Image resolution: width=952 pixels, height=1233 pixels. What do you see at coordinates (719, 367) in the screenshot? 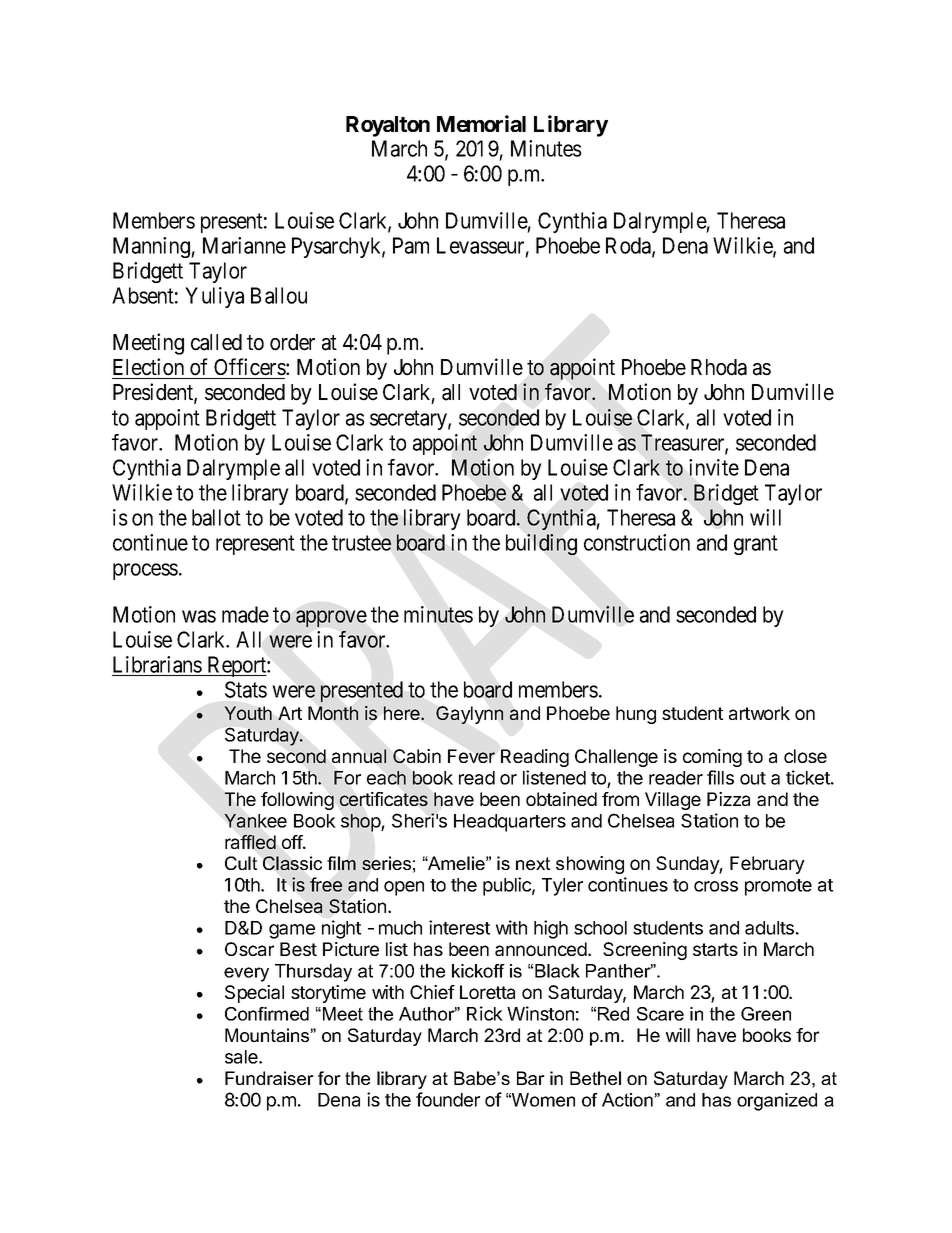
I see `Rhoda` at bounding box center [719, 367].
